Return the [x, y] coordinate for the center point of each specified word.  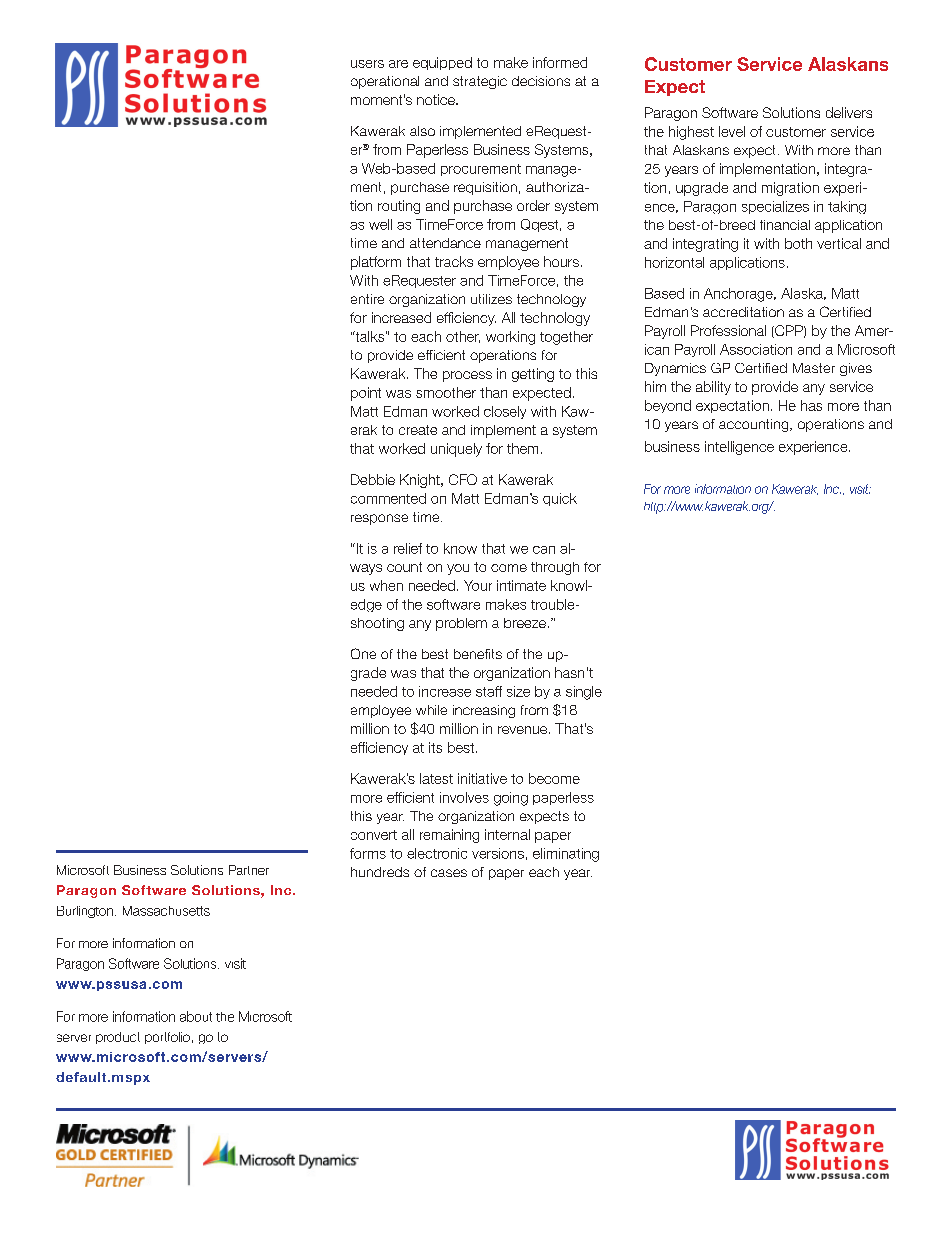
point [366, 394]
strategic [480, 82]
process [467, 376]
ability [713, 388]
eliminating [566, 855]
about [196, 1016]
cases [449, 873]
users [367, 64]
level [732, 131]
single [584, 693]
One [363, 653]
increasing [484, 711]
